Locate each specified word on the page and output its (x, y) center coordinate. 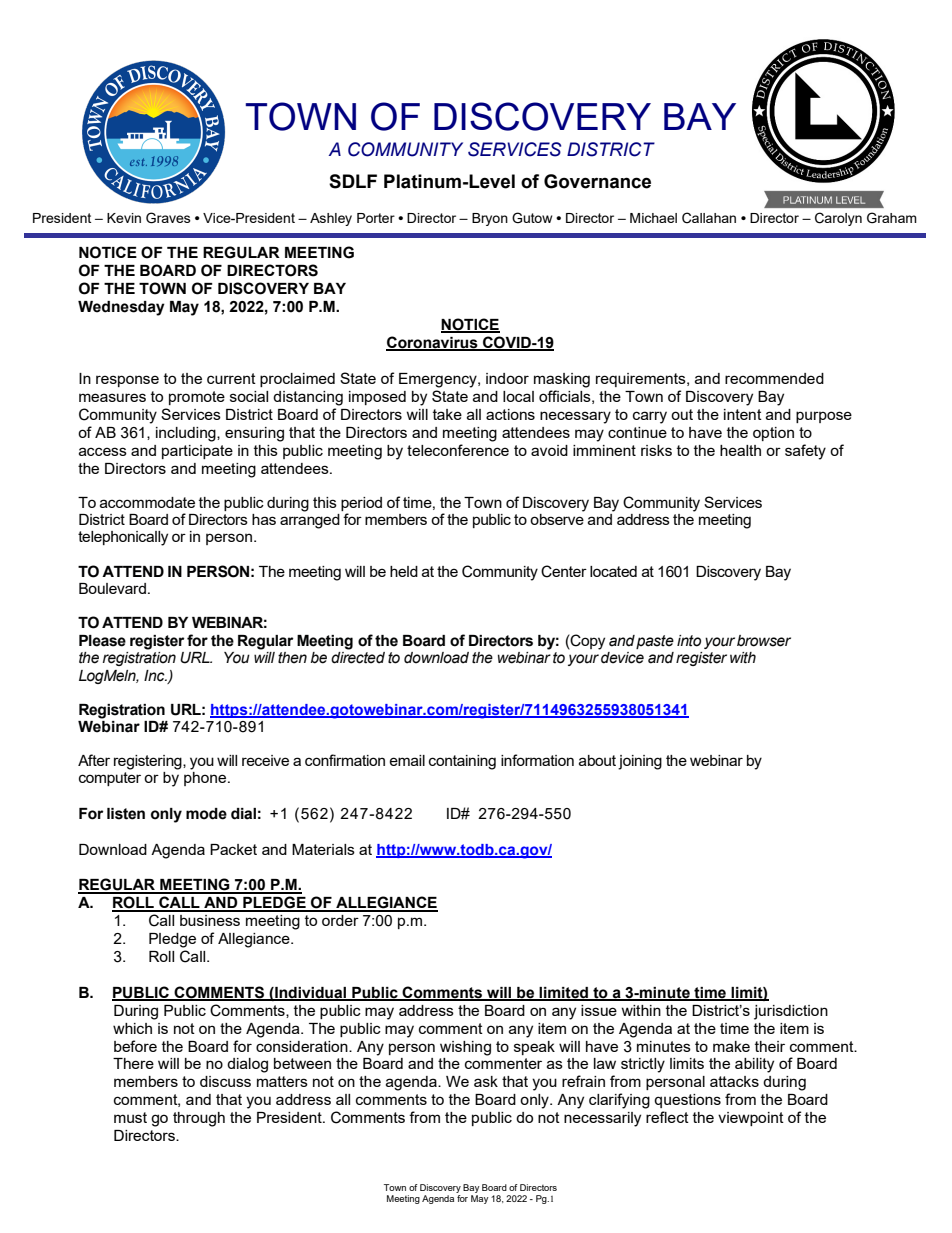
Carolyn (838, 219)
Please (102, 641)
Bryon (490, 219)
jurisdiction (791, 1012)
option (773, 434)
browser (764, 641)
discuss (225, 1081)
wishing (465, 1048)
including (187, 434)
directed (358, 658)
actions (510, 414)
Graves (168, 218)
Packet (233, 849)
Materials (323, 849)
